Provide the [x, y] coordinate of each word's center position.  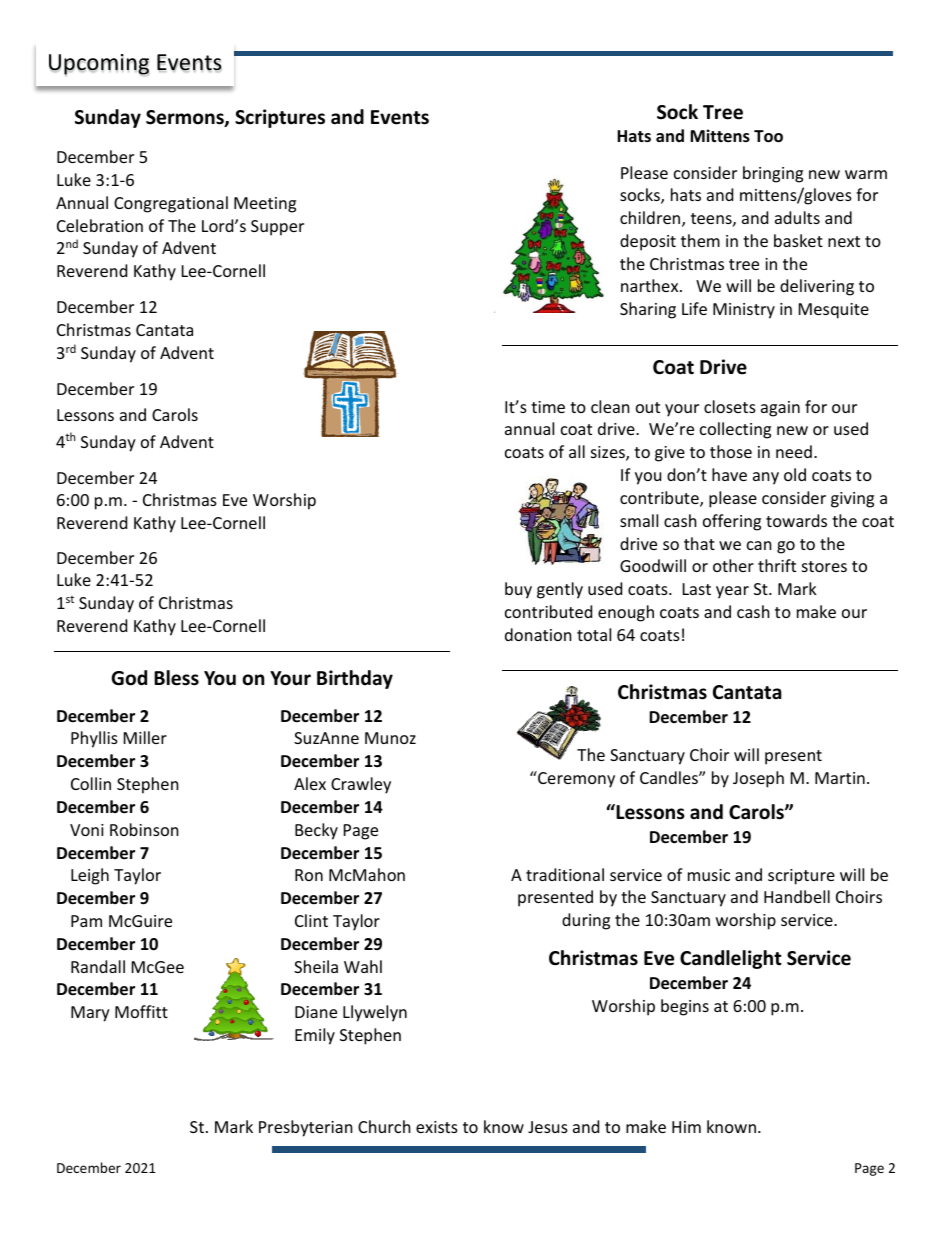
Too [768, 136]
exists [437, 1127]
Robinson [144, 829]
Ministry [744, 311]
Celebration [100, 225]
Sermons [186, 118]
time [548, 407]
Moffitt [141, 1011]
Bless [176, 678]
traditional [565, 874]
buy [518, 590]
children [651, 219]
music [709, 875]
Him [686, 1127]
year [732, 592]
